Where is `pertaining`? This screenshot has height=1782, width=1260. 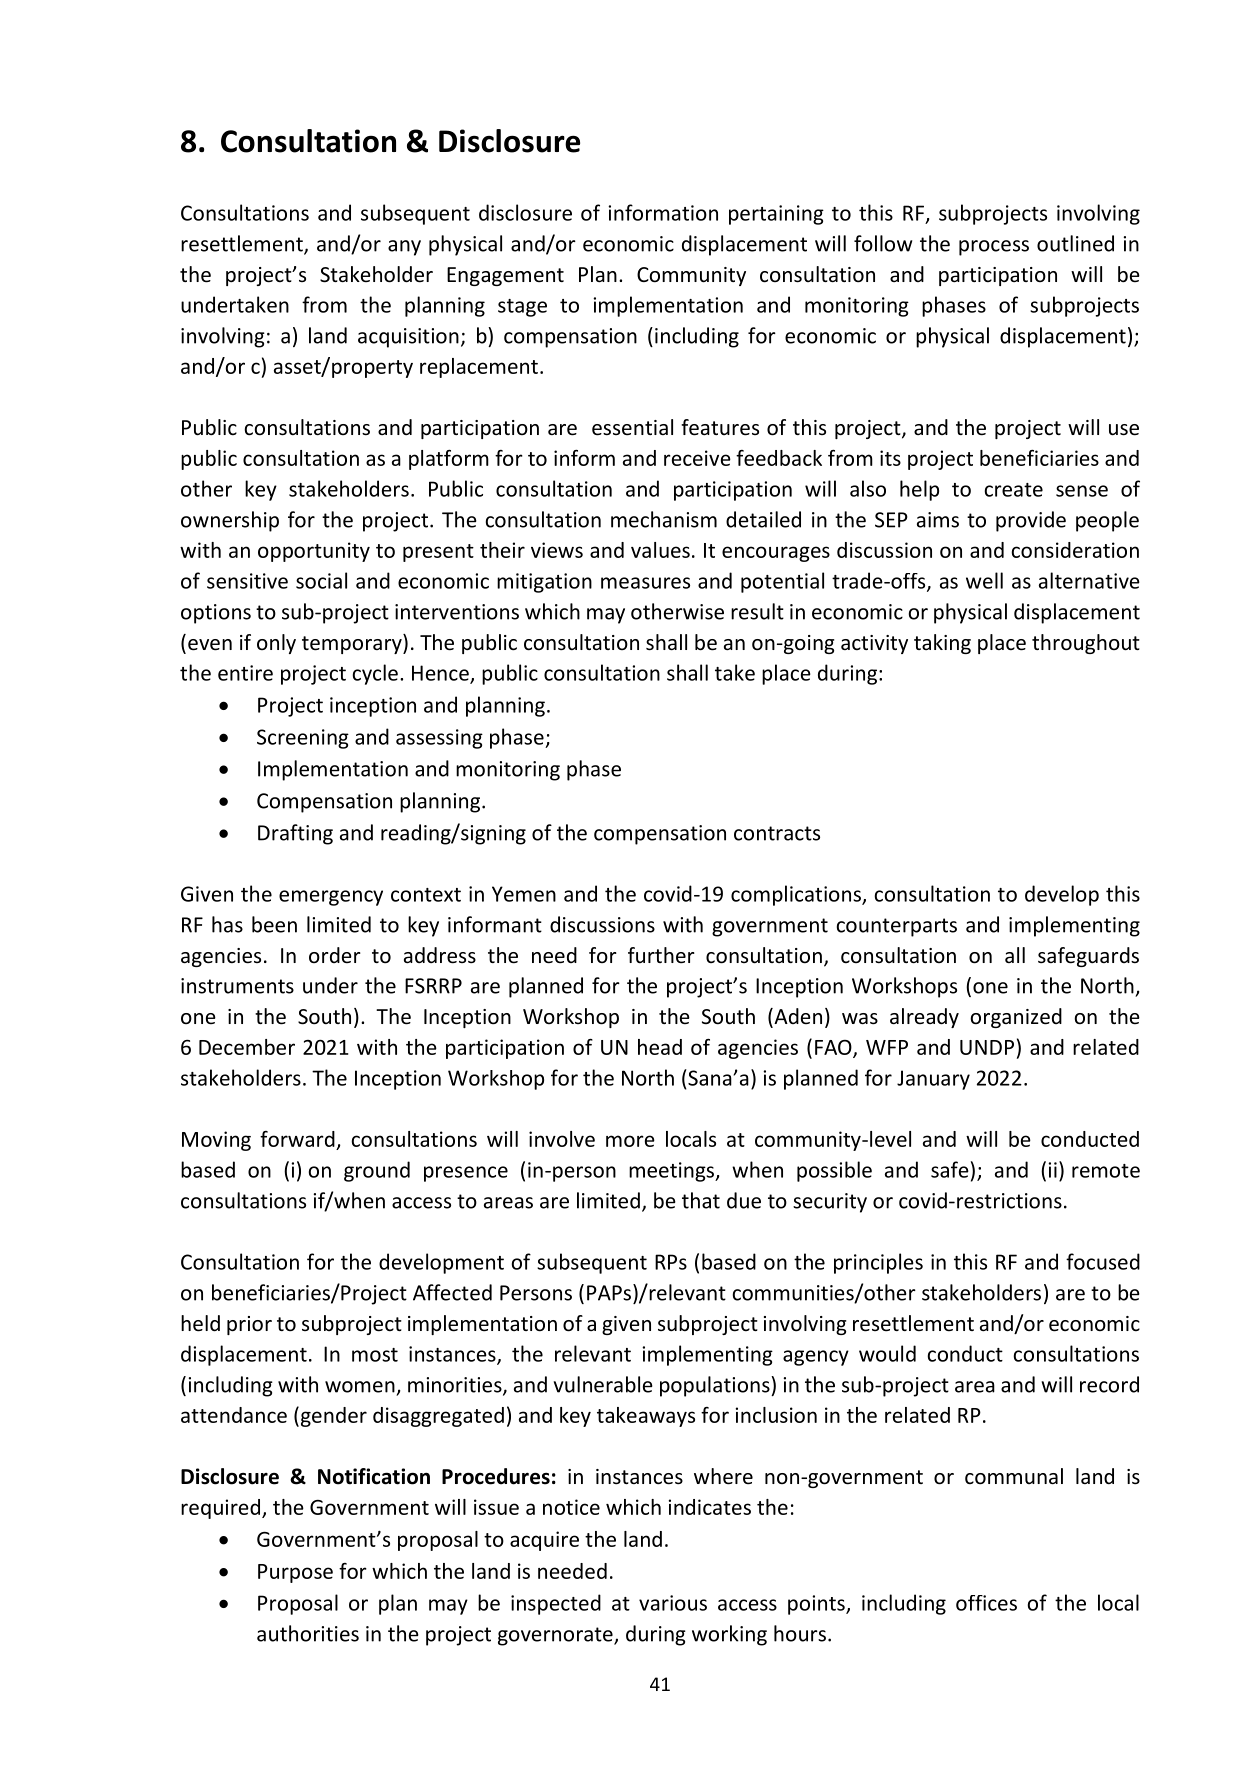 pertaining is located at coordinates (776, 215).
